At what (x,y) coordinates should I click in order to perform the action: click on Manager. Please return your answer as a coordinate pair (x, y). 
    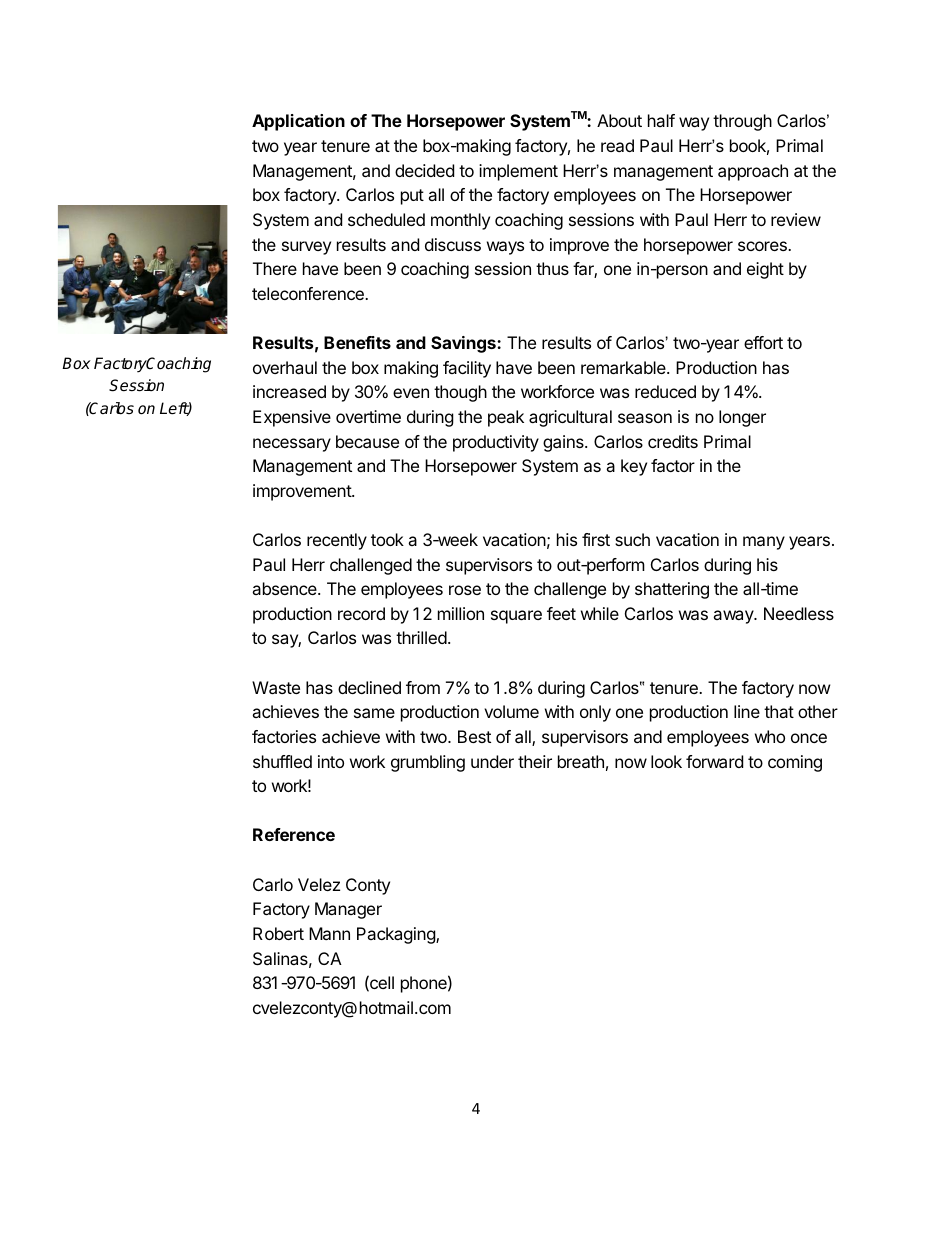
    Looking at the image, I should click on (348, 910).
